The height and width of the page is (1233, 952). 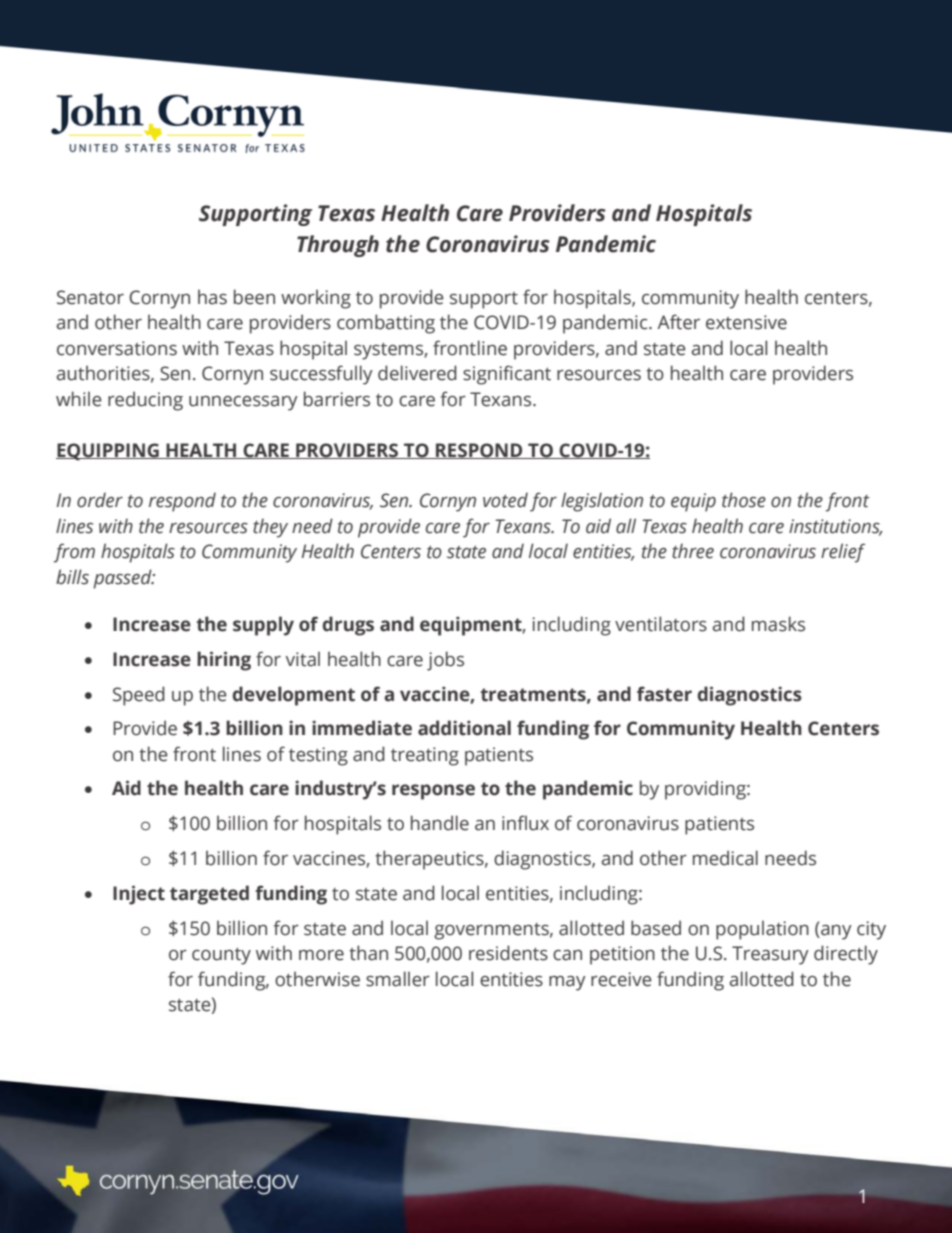 I want to click on supply, so click(x=263, y=626).
